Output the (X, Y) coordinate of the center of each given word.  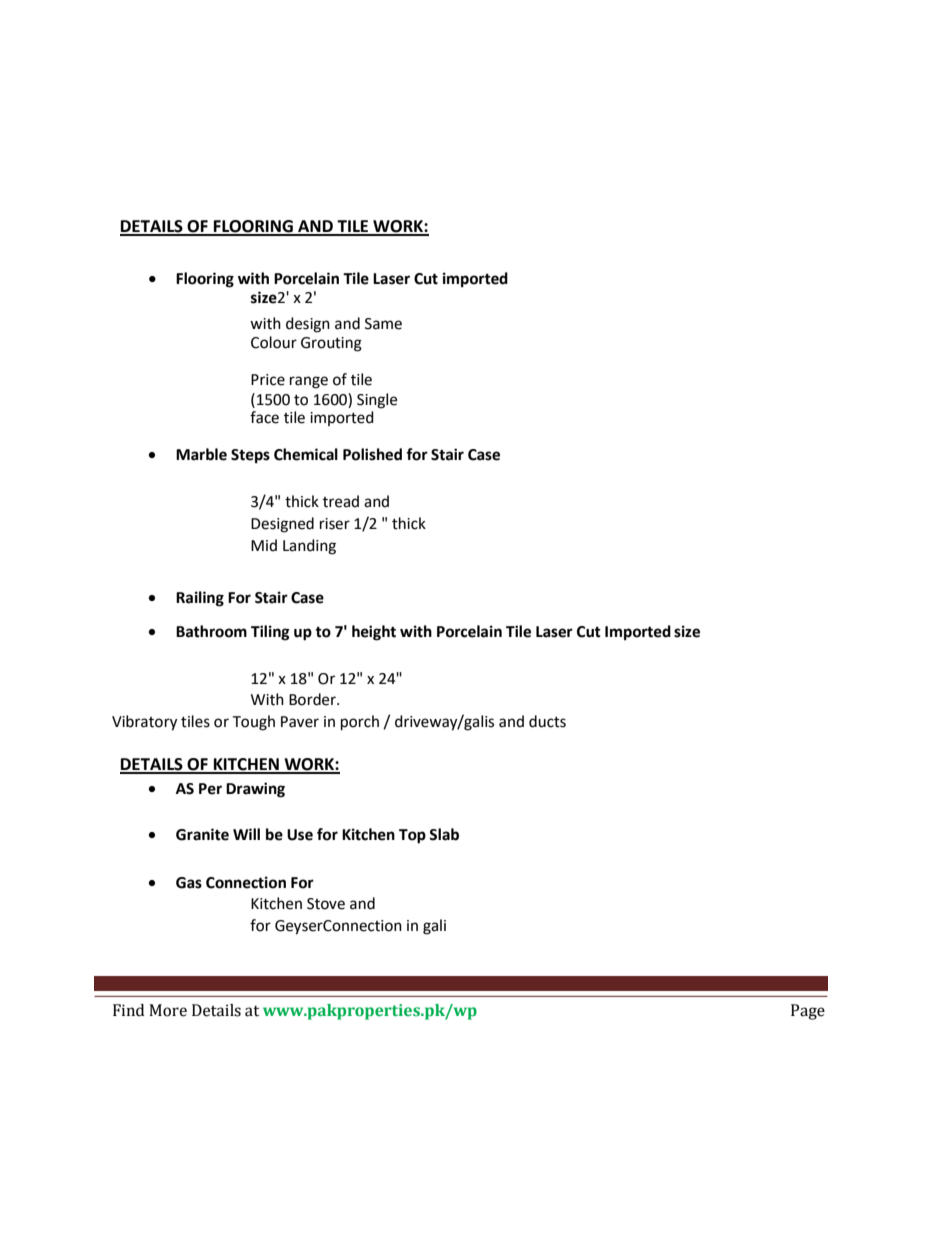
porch (360, 723)
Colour (274, 342)
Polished (372, 454)
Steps (250, 456)
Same (383, 324)
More (168, 1010)
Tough (253, 723)
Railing (200, 599)
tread (341, 501)
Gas (189, 883)
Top (412, 836)
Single (377, 401)
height (374, 633)
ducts (547, 721)
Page (808, 1012)
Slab (444, 834)
